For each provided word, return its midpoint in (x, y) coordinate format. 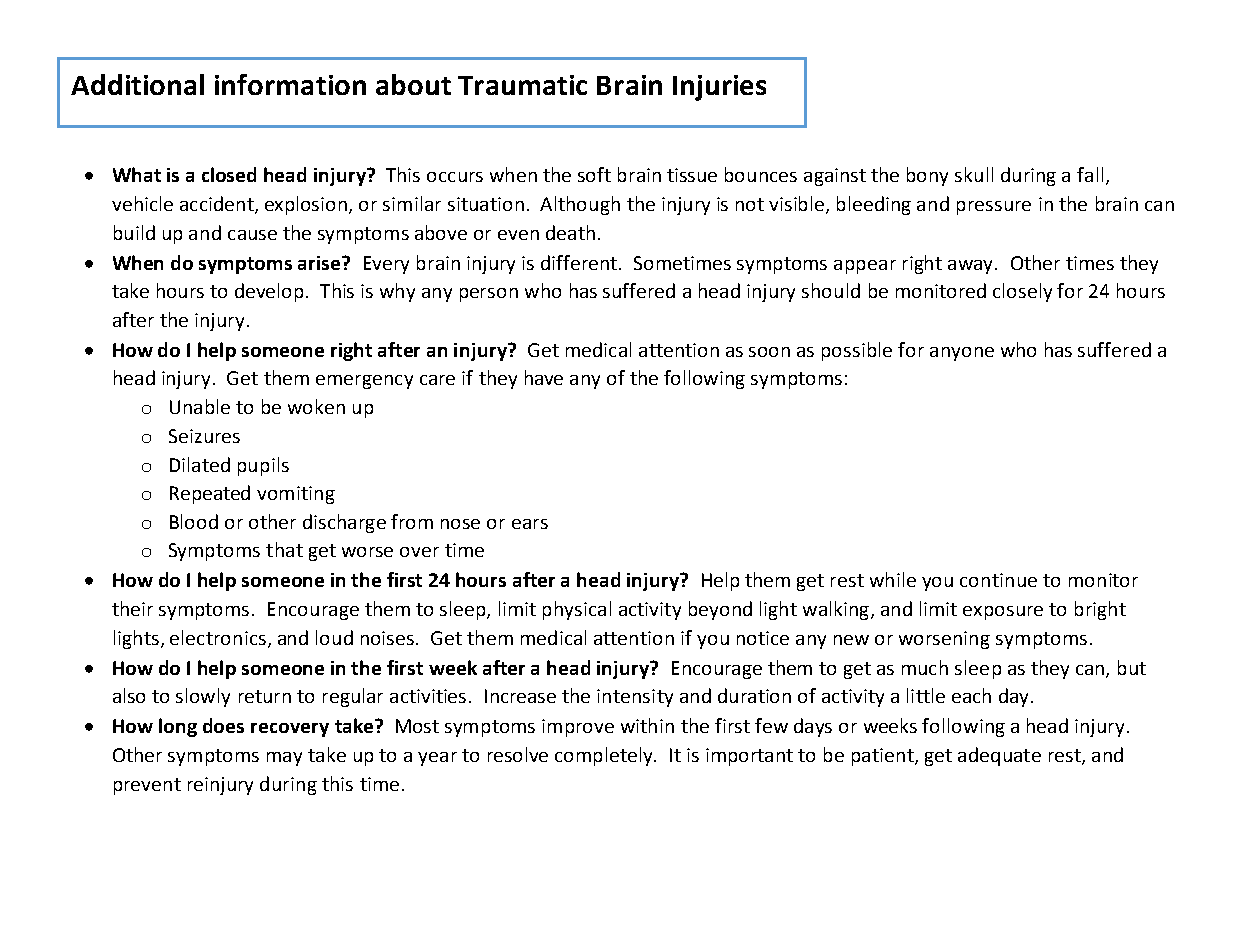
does (223, 725)
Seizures (204, 436)
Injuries (719, 88)
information (290, 84)
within (647, 725)
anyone (962, 354)
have (544, 377)
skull (974, 174)
